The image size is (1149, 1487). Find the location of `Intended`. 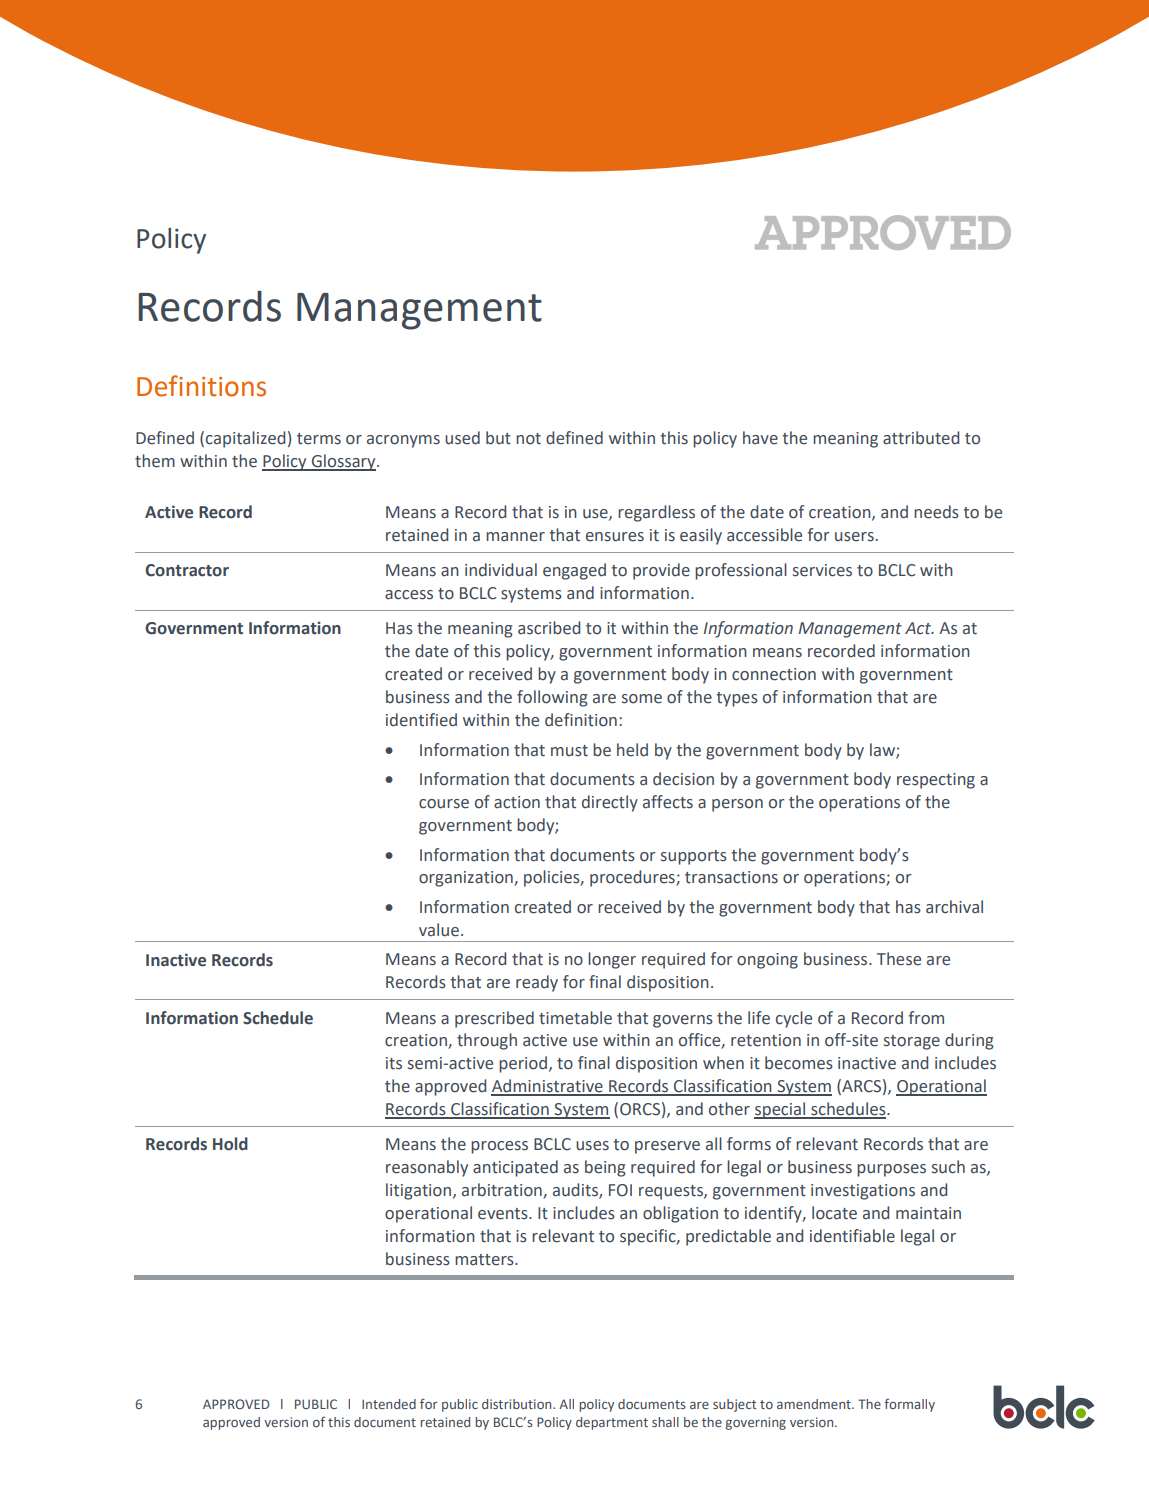

Intended is located at coordinates (389, 1404).
